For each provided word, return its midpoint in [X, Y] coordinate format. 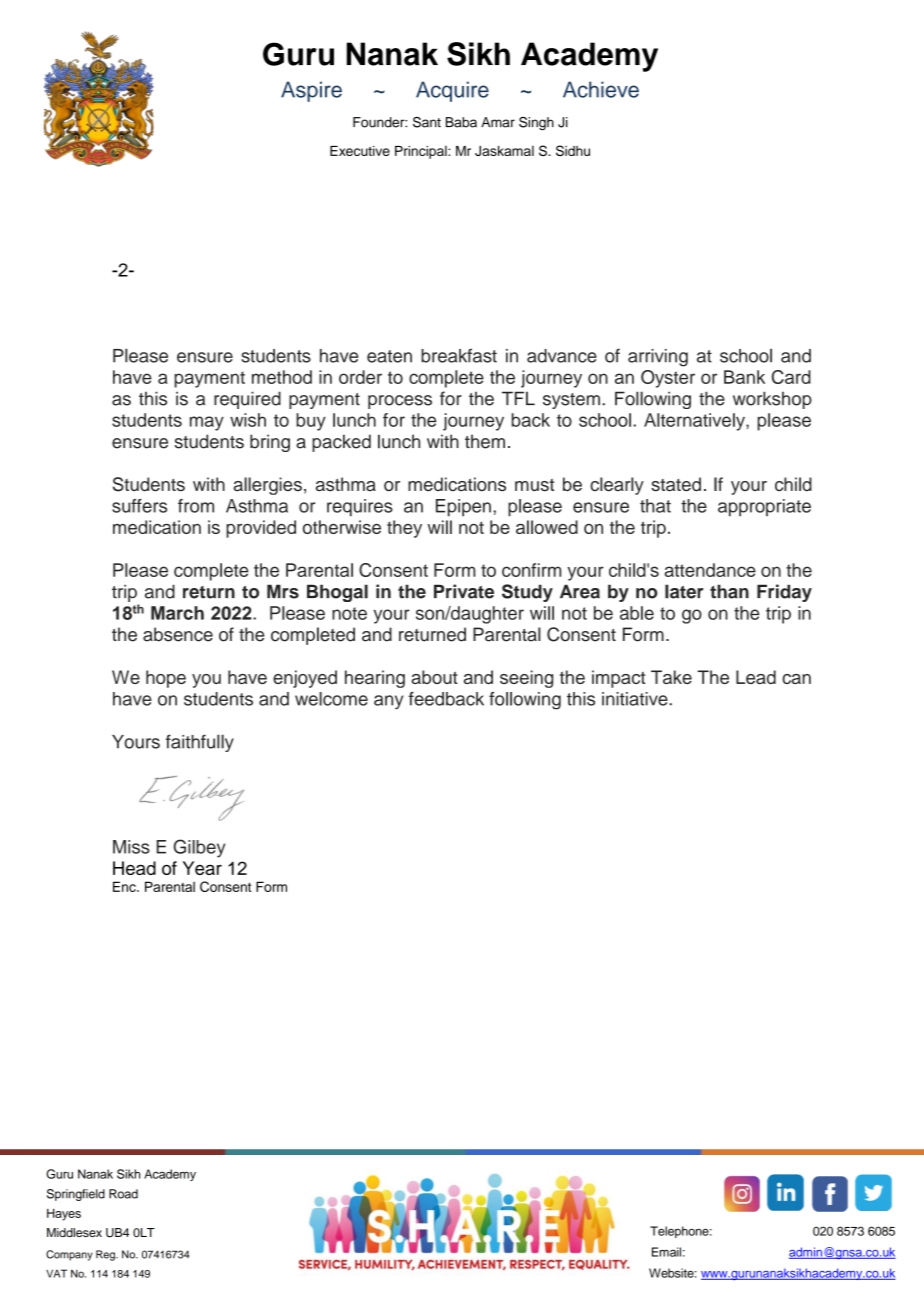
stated [676, 484]
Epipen [463, 508]
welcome [331, 699]
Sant [427, 122]
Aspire [311, 91]
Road [123, 1194]
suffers [139, 506]
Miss [131, 847]
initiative [636, 699]
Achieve [601, 89]
